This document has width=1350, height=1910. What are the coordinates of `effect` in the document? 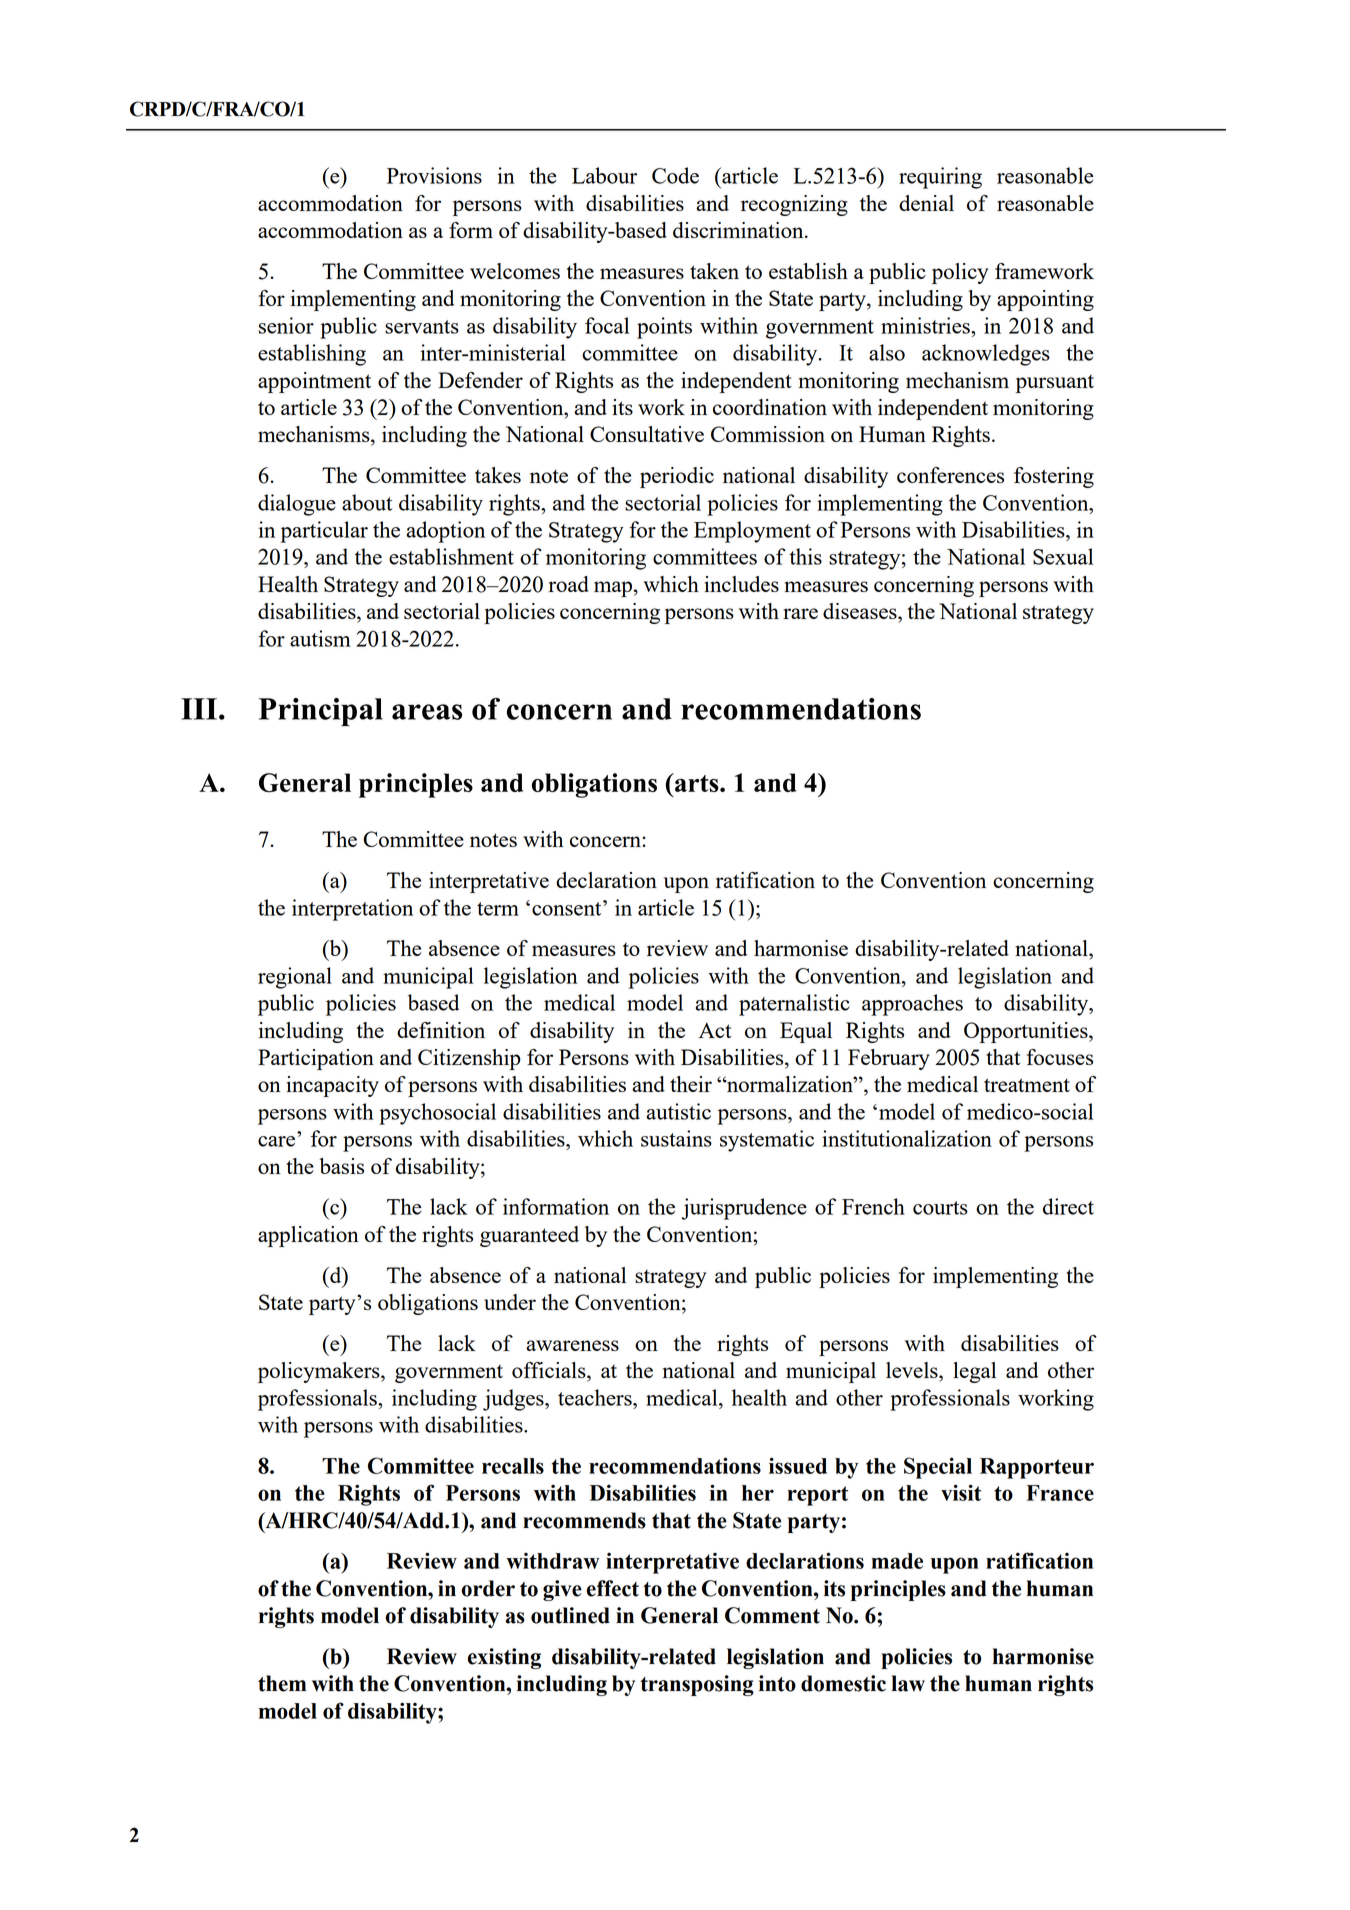 It's located at (613, 1588).
